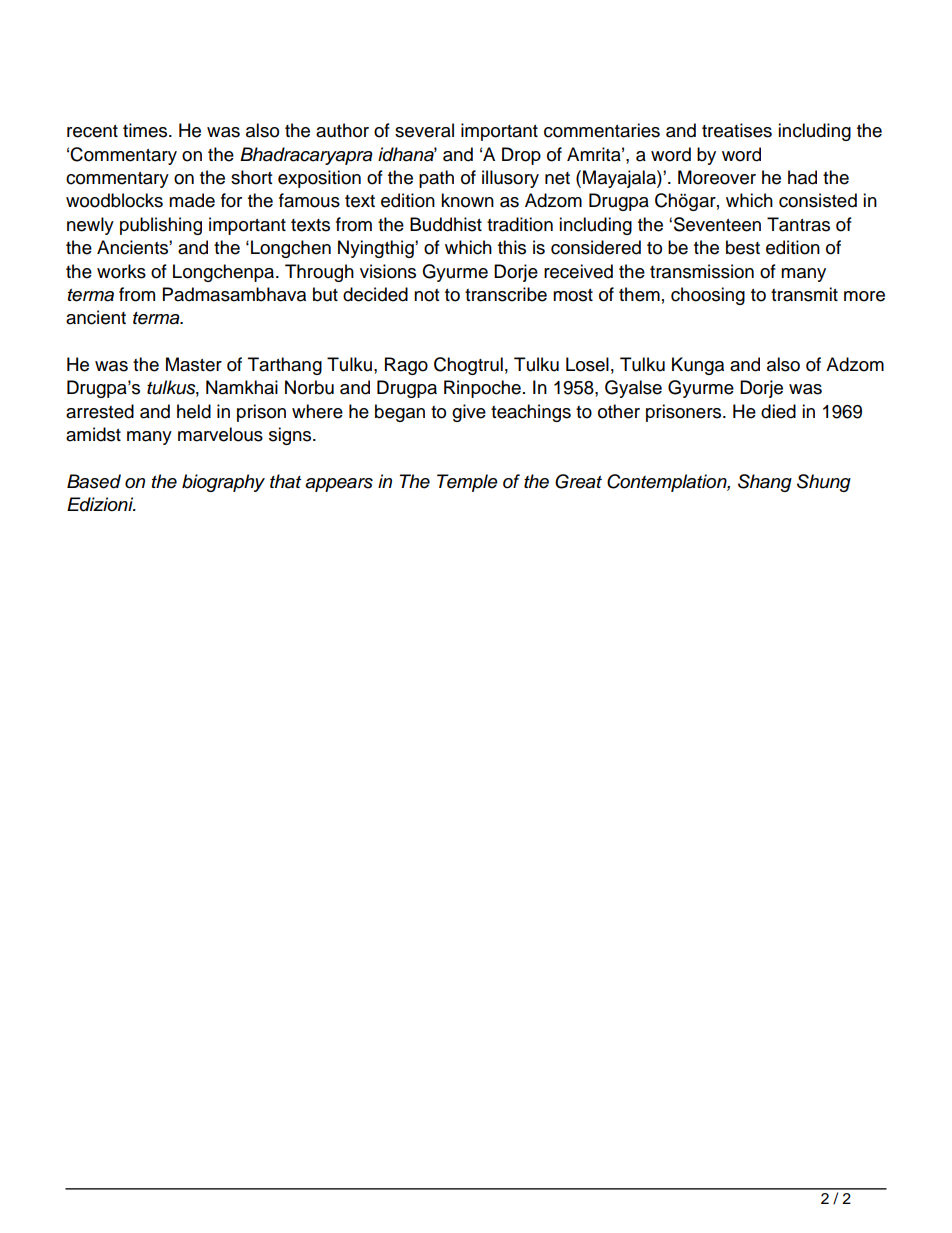  Describe the element at coordinates (446, 224) in the screenshot. I see `Buddhist` at that location.
